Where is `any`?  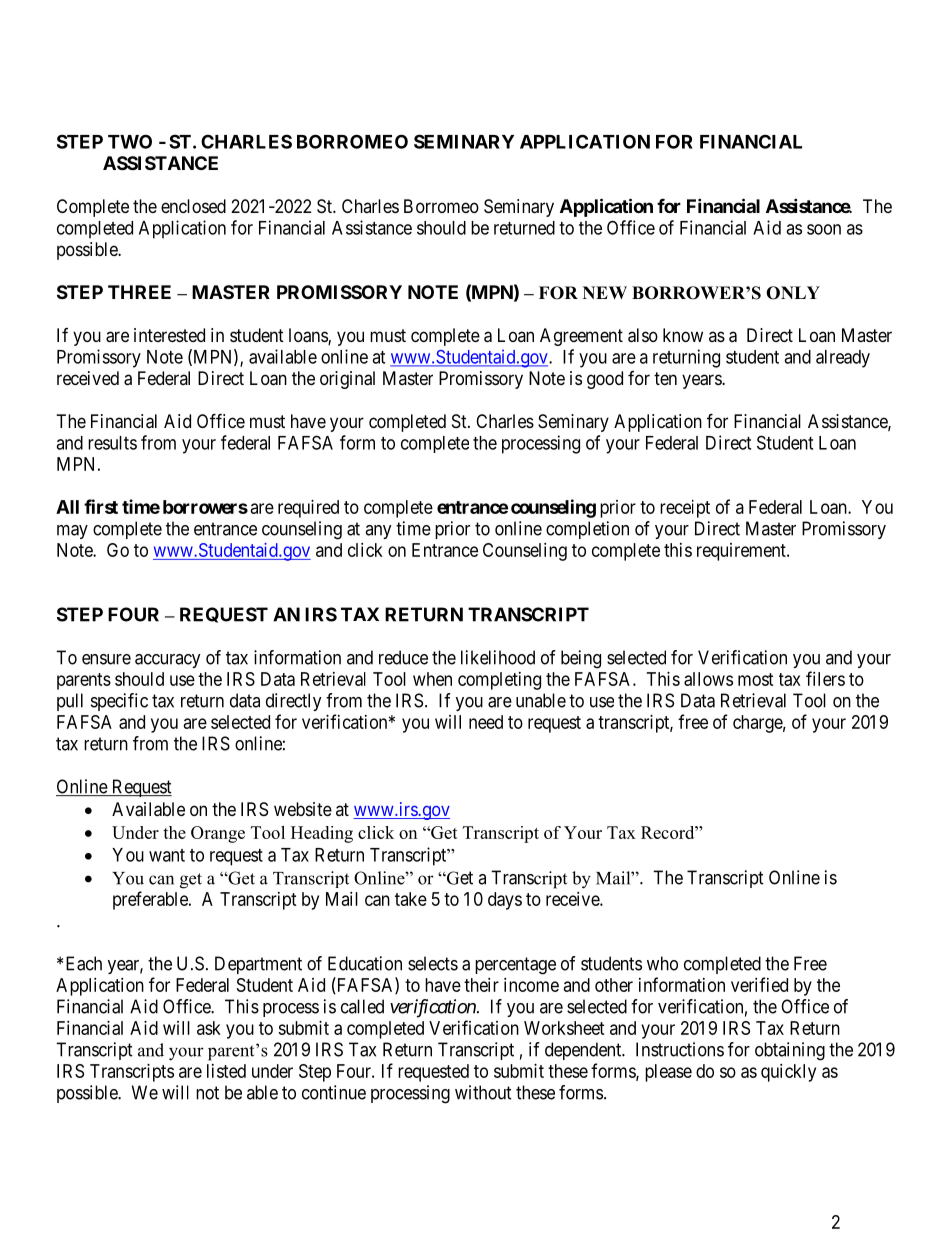 any is located at coordinates (378, 532).
